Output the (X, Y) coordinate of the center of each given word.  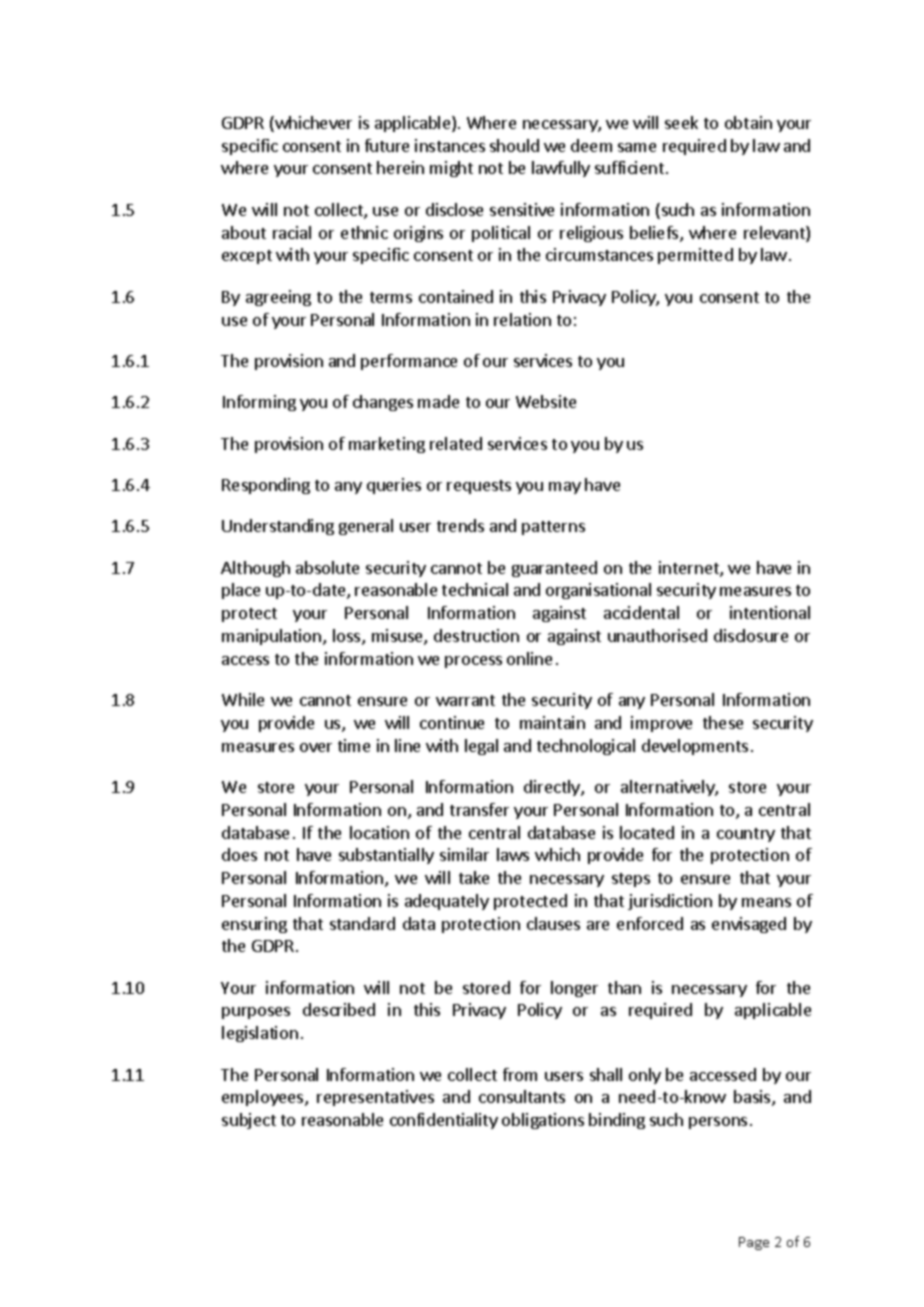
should (514, 145)
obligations (543, 1121)
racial (292, 232)
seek (681, 122)
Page (754, 1243)
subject (249, 1121)
